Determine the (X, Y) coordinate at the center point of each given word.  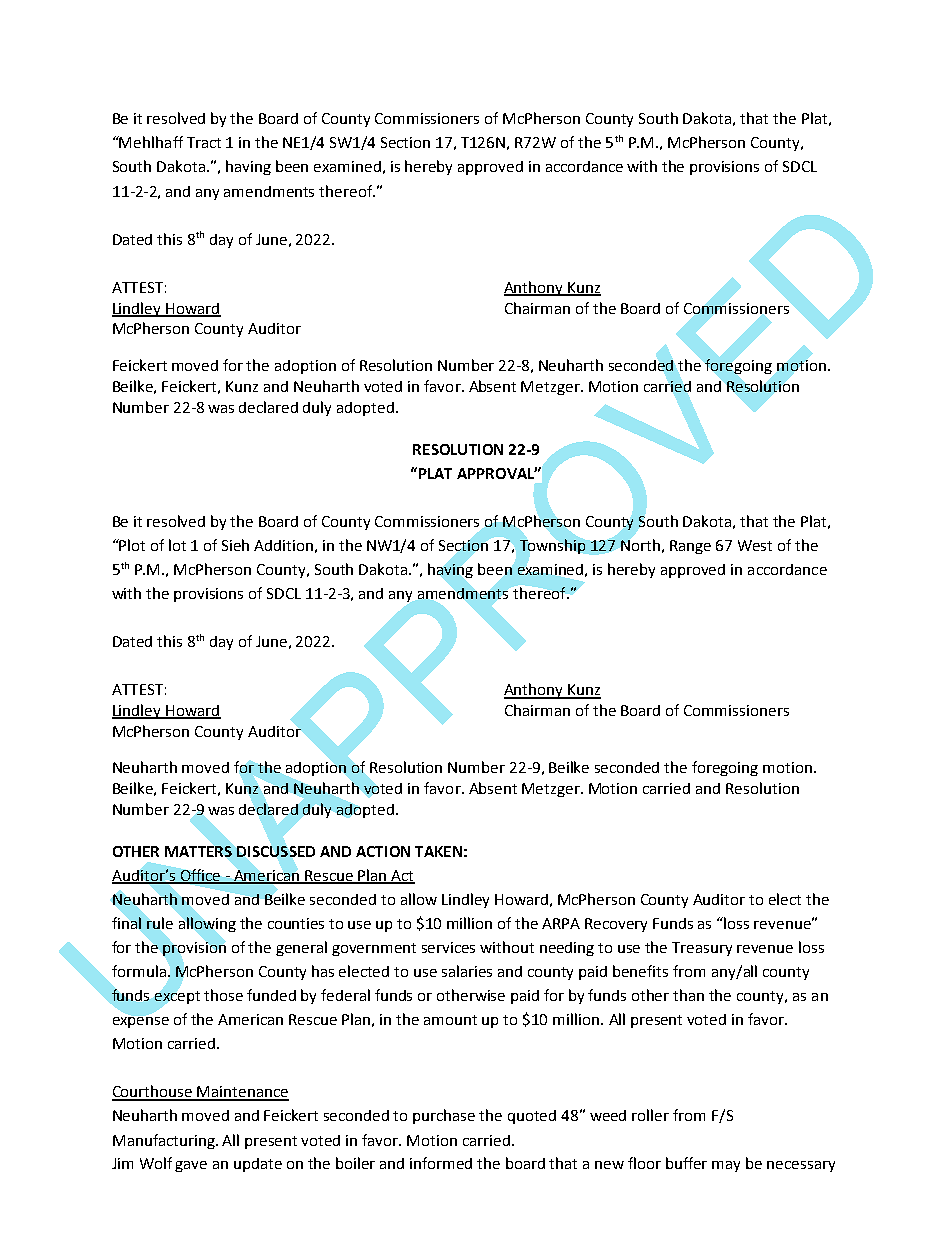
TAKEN (438, 851)
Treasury (702, 949)
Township (552, 546)
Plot (131, 545)
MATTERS (198, 851)
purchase (444, 1116)
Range (690, 547)
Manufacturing (165, 1141)
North (640, 545)
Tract (204, 142)
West (755, 545)
